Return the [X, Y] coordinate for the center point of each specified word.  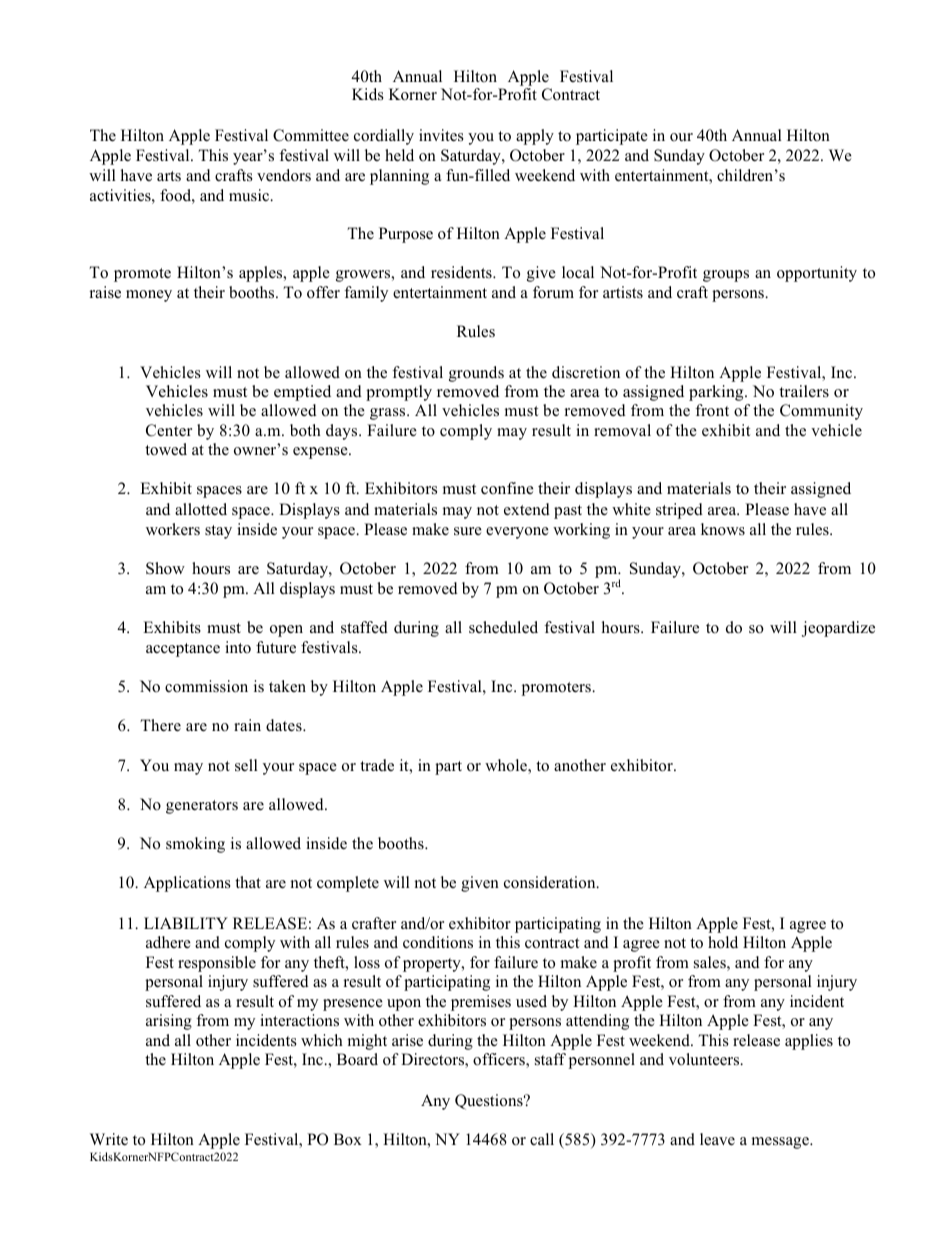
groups [726, 276]
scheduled [503, 627]
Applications [187, 884]
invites [441, 135]
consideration [551, 882]
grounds [476, 374]
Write [109, 1139]
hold [723, 942]
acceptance [183, 650]
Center [169, 430]
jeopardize [838, 629]
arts [169, 176]
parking [717, 393]
